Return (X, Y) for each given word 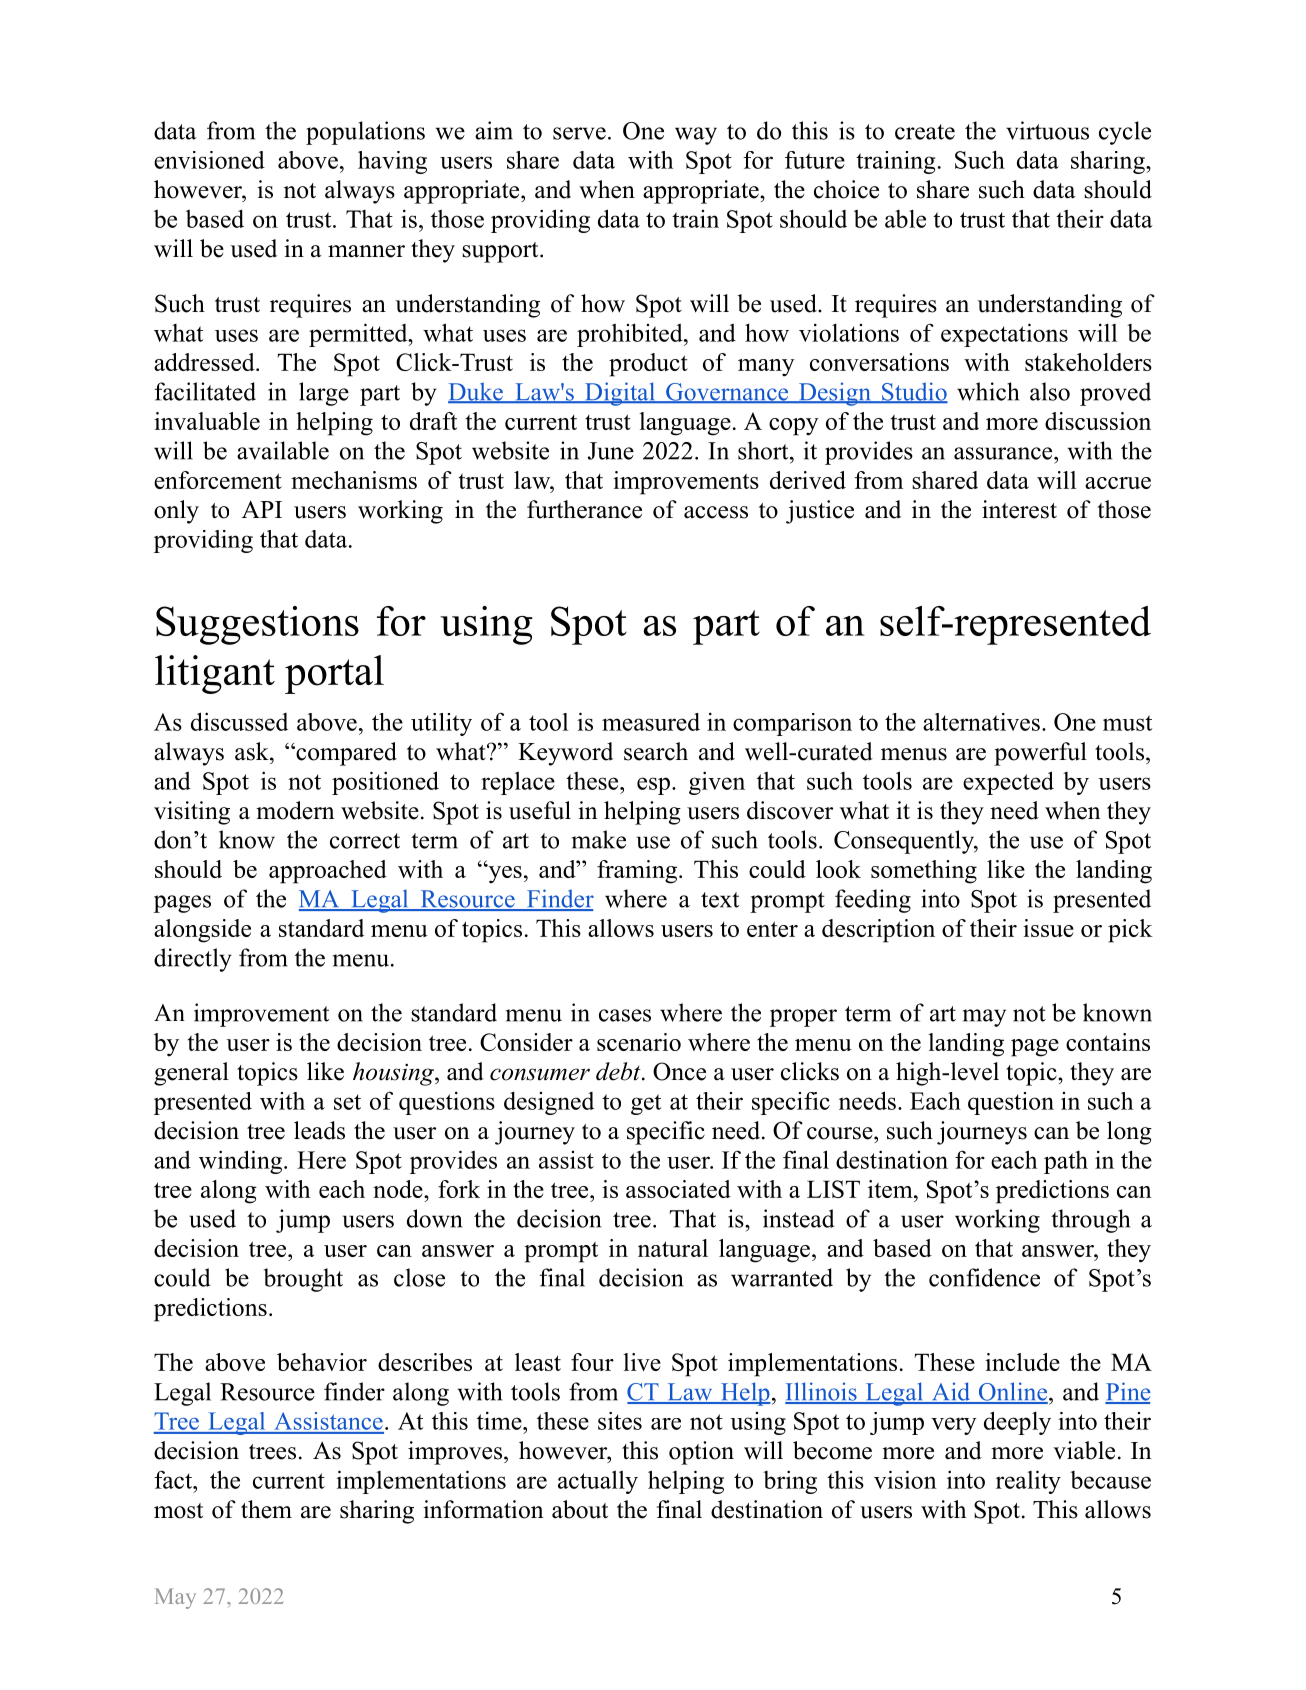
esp (653, 786)
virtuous (1047, 130)
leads (319, 1130)
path (1066, 1162)
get (646, 1104)
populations (365, 133)
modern (295, 810)
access (716, 512)
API (262, 509)
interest (1019, 509)
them (266, 1509)
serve (579, 133)
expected (1008, 783)
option (701, 1453)
